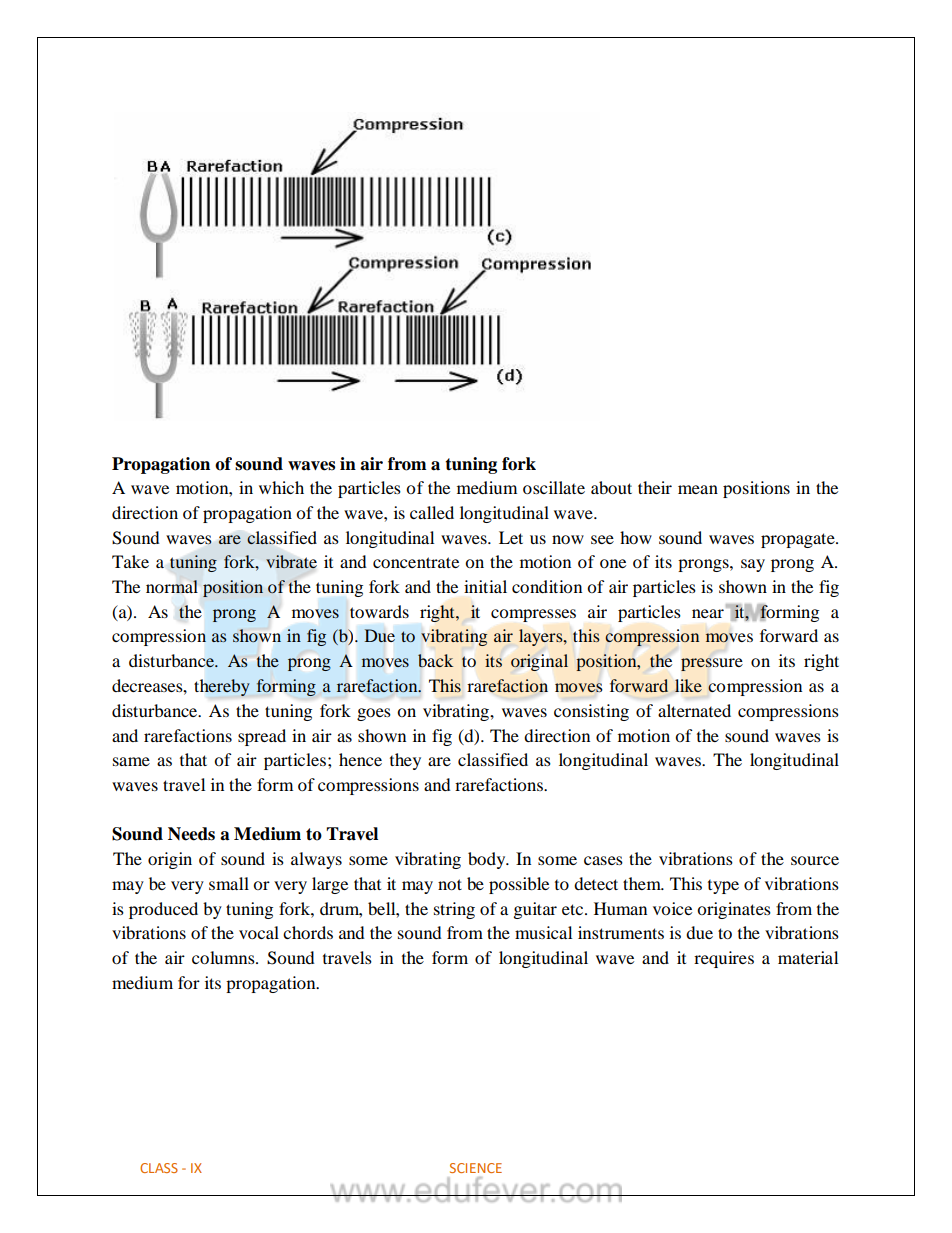 The height and width of the screenshot is (1233, 952). Describe the element at coordinates (543, 932) in the screenshot. I see `musical` at that location.
